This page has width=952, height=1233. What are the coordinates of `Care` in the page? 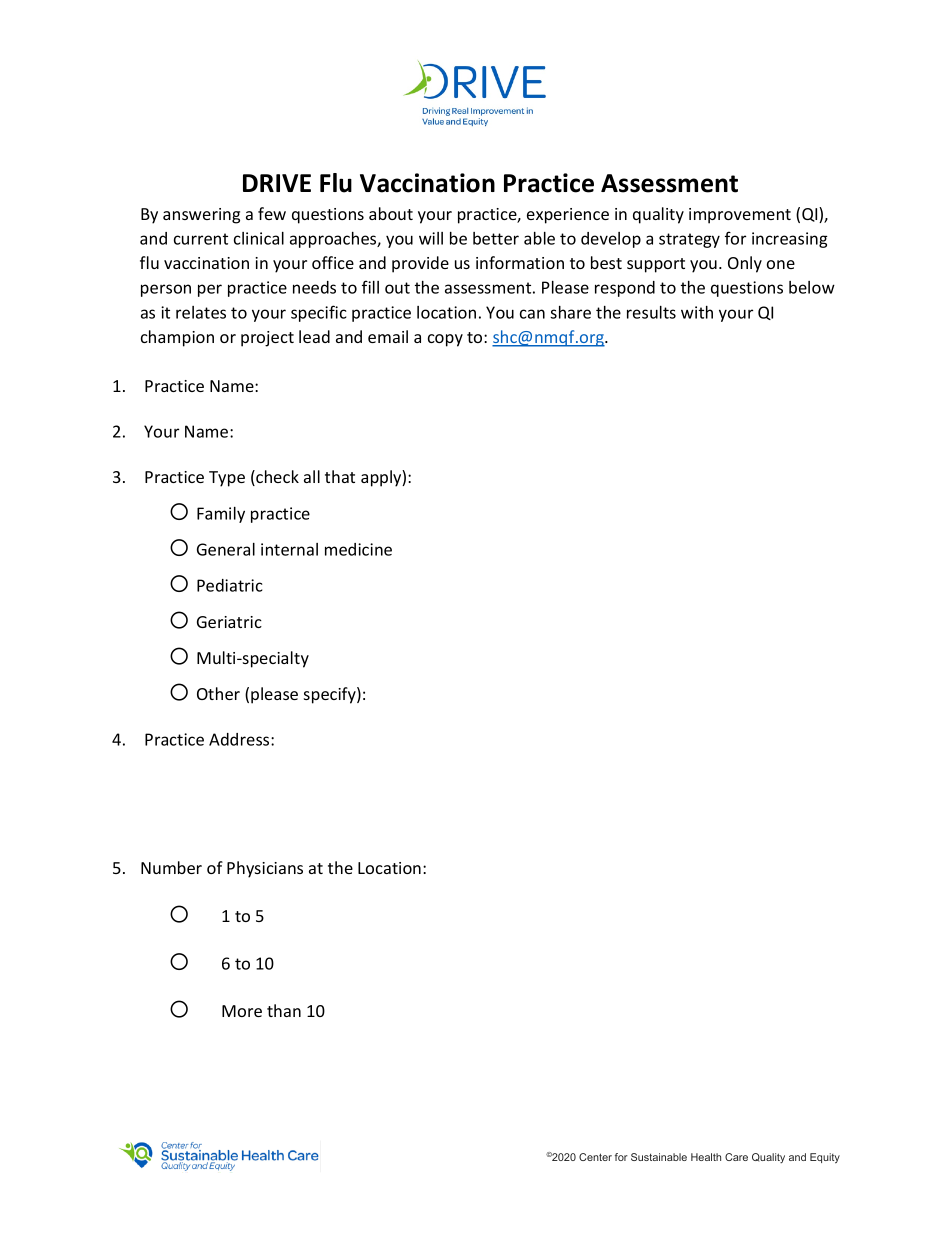 It's located at (736, 1157).
